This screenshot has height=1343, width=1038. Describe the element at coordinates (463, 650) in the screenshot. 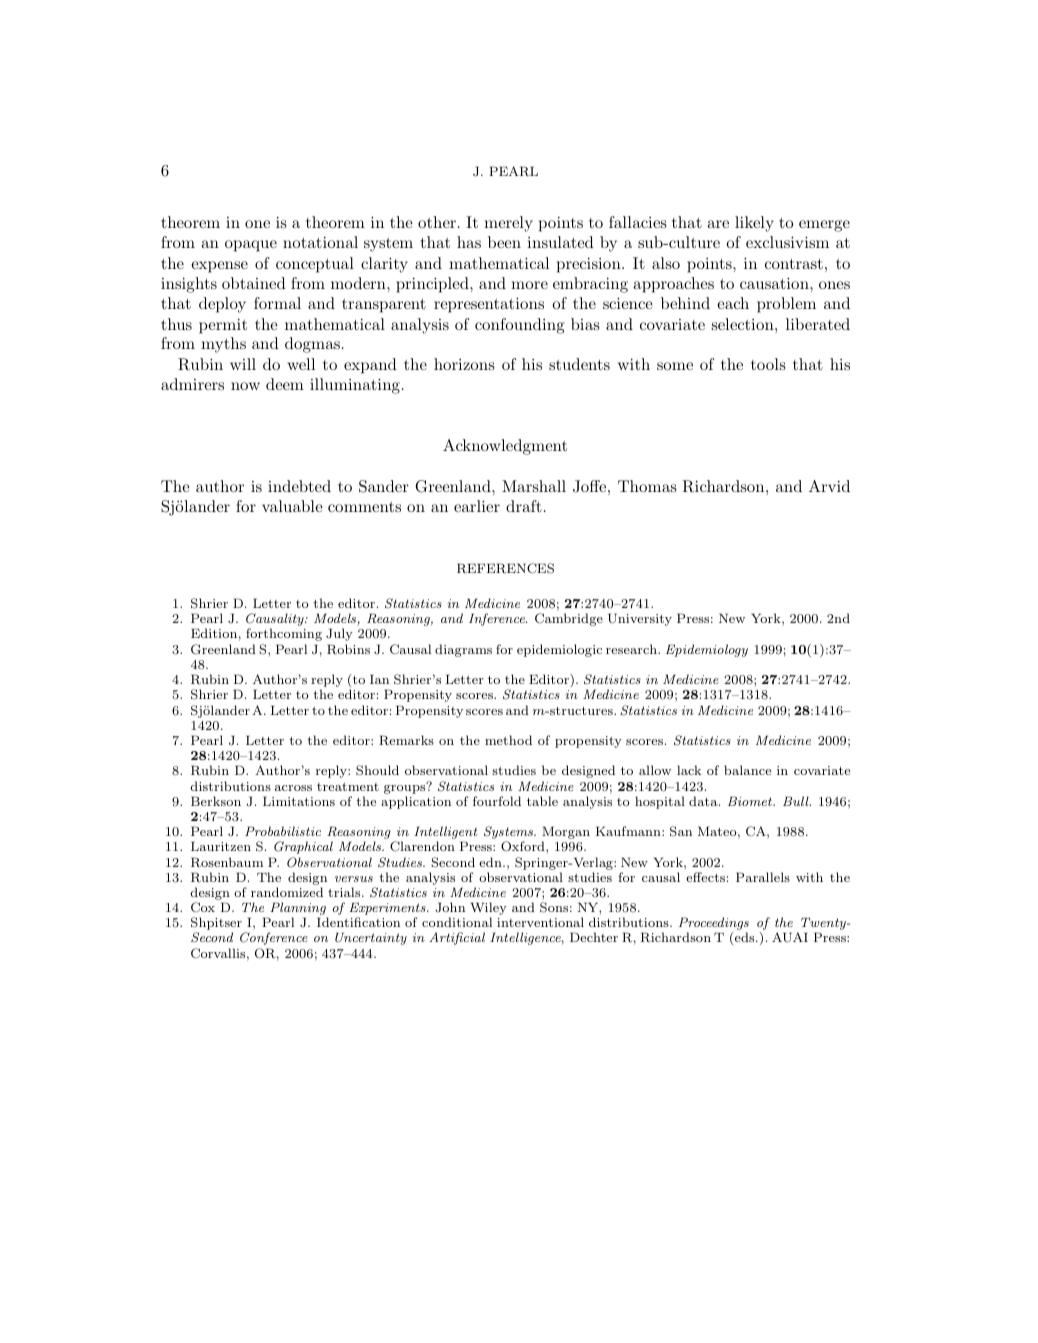

I see `diagrams` at that location.
